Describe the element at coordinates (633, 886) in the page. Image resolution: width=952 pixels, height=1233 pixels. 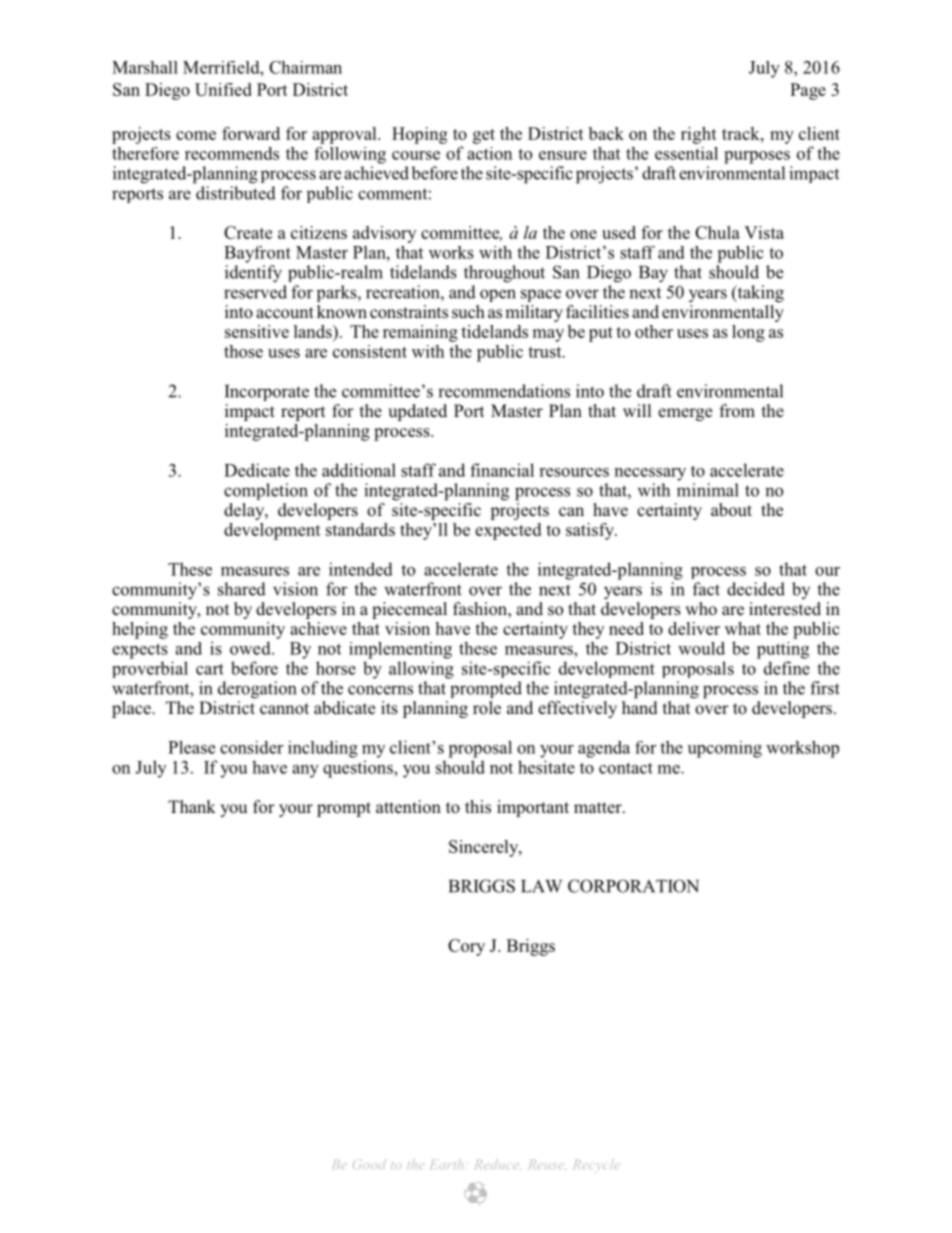
I see `CORPORATION` at that location.
